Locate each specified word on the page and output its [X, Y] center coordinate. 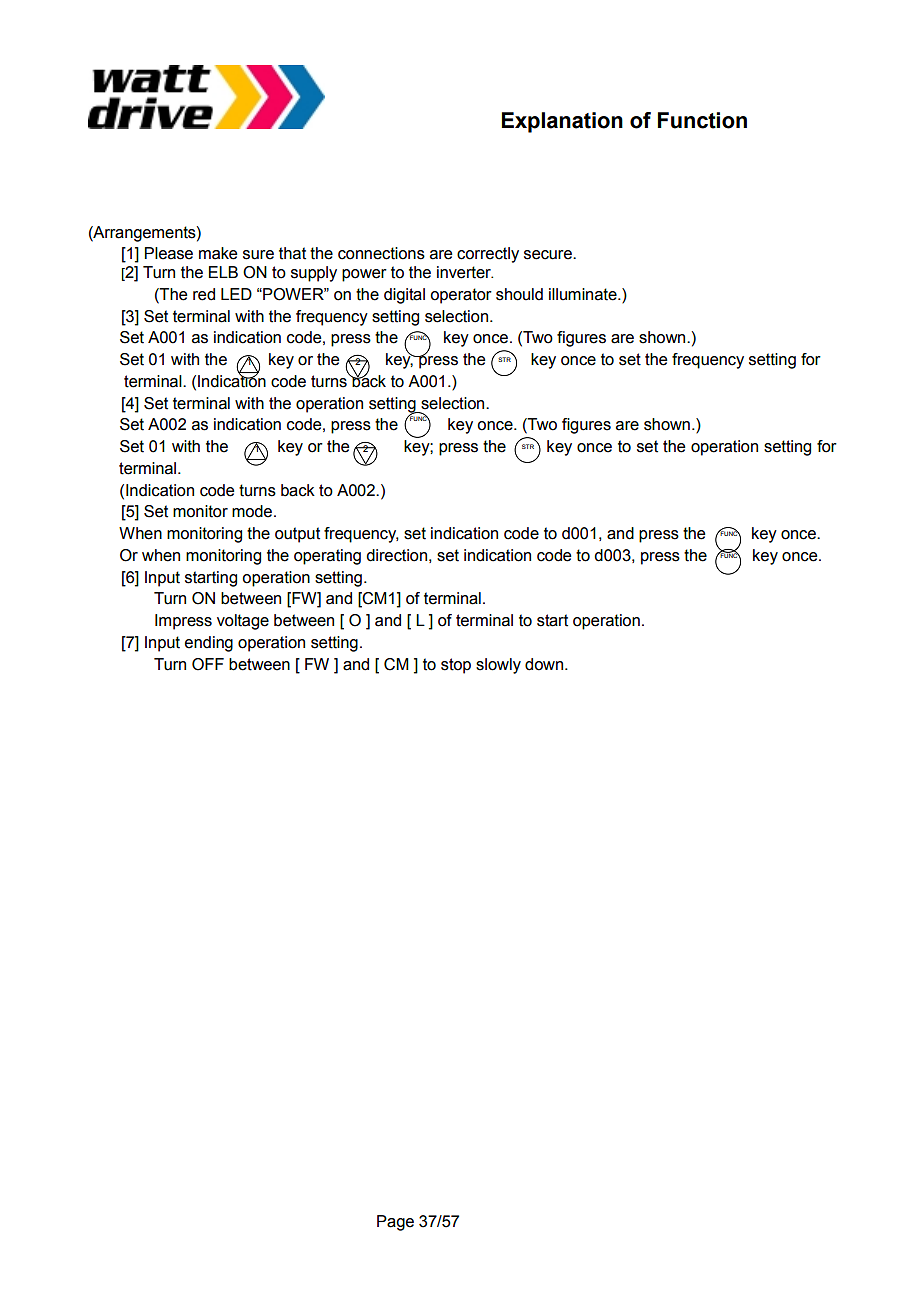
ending [209, 644]
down [545, 664]
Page [395, 1223]
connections [381, 253]
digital [404, 296]
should [519, 294]
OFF [208, 664]
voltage [243, 622]
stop [456, 666]
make [218, 253]
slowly [498, 666]
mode [252, 511]
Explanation [562, 122]
